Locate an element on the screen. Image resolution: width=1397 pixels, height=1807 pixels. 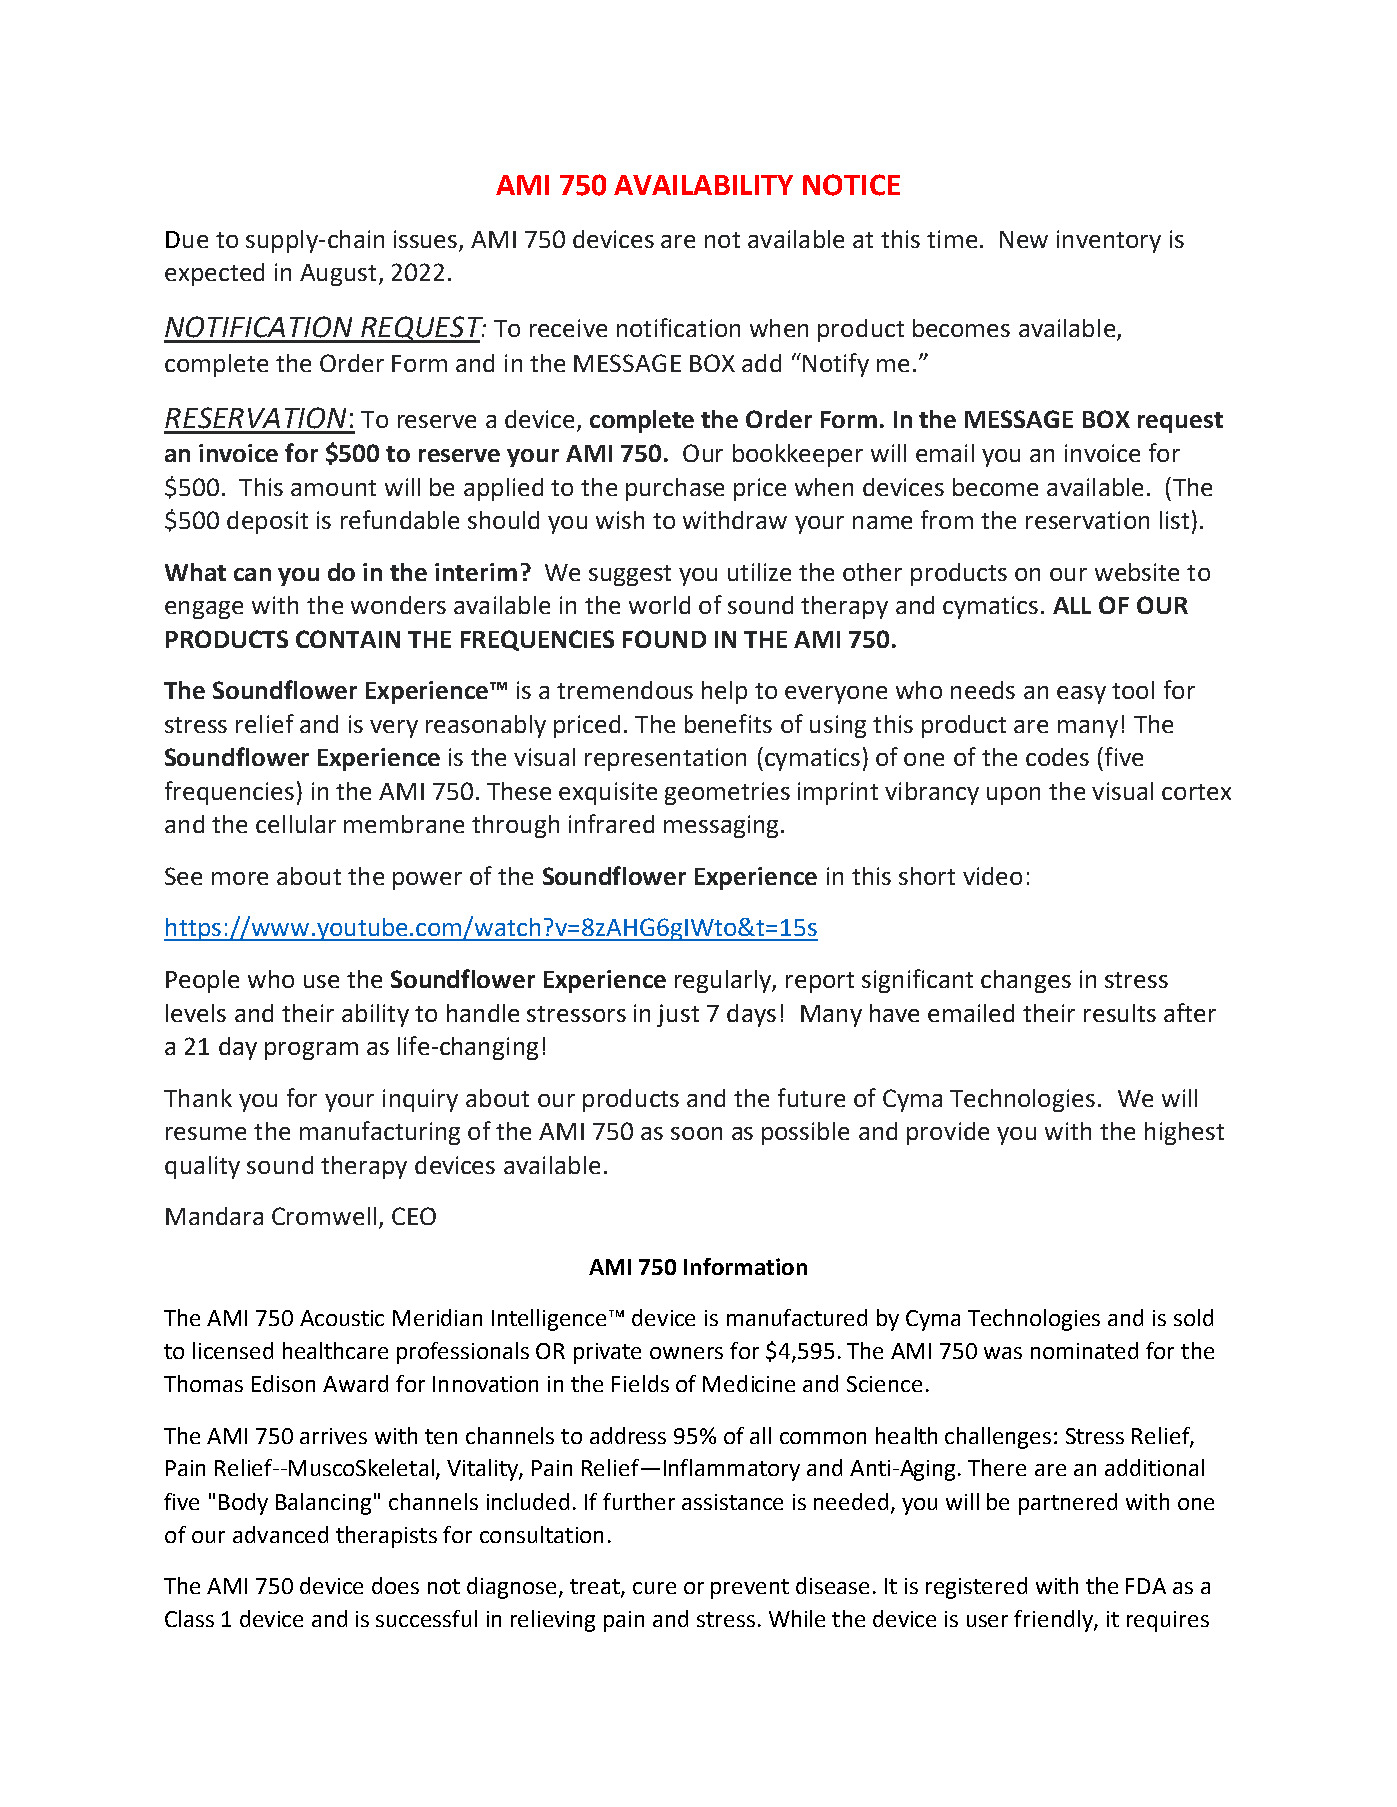
manufacturing is located at coordinates (380, 1133).
